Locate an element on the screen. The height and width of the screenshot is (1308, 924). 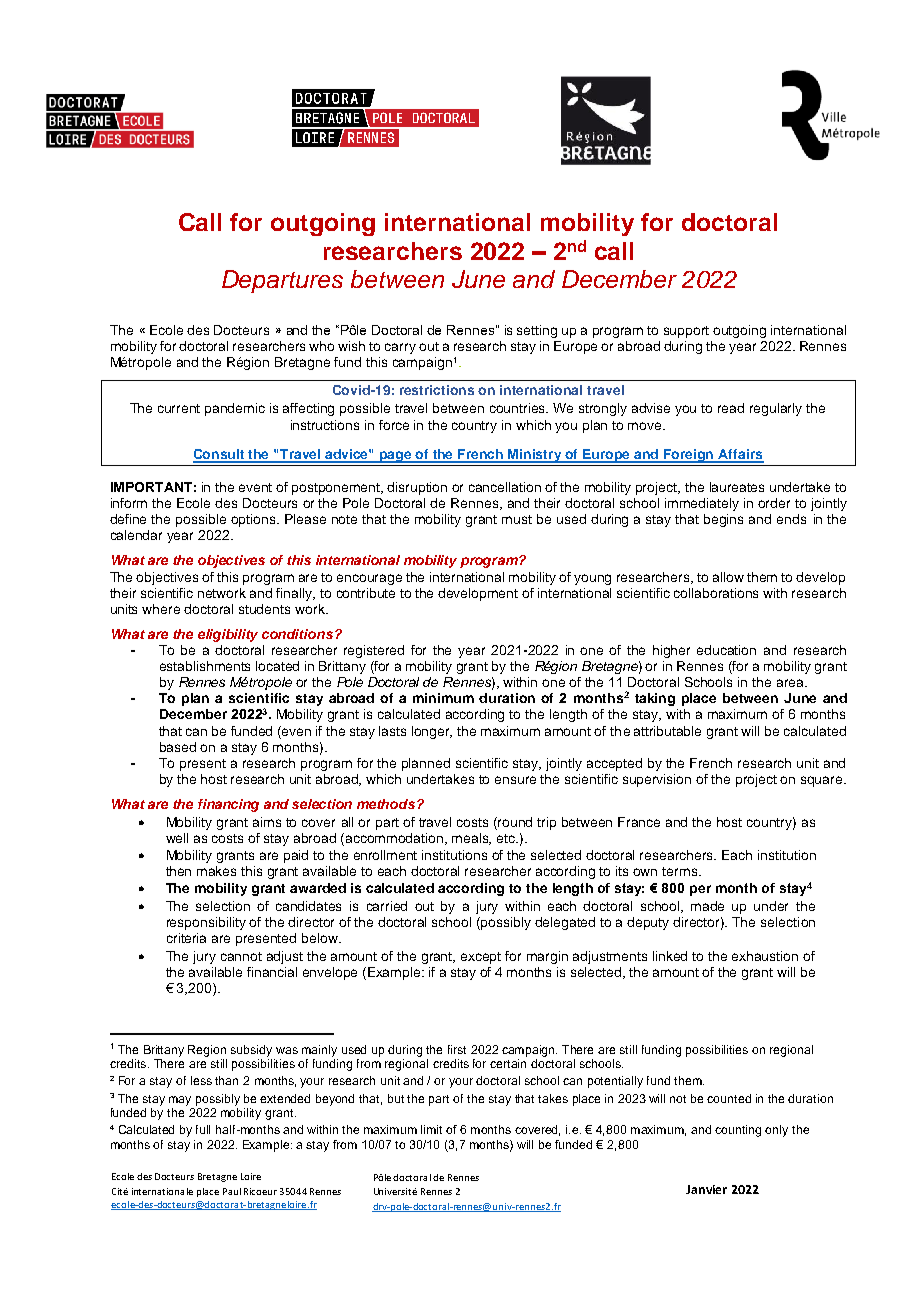
Paul is located at coordinates (232, 1191).
